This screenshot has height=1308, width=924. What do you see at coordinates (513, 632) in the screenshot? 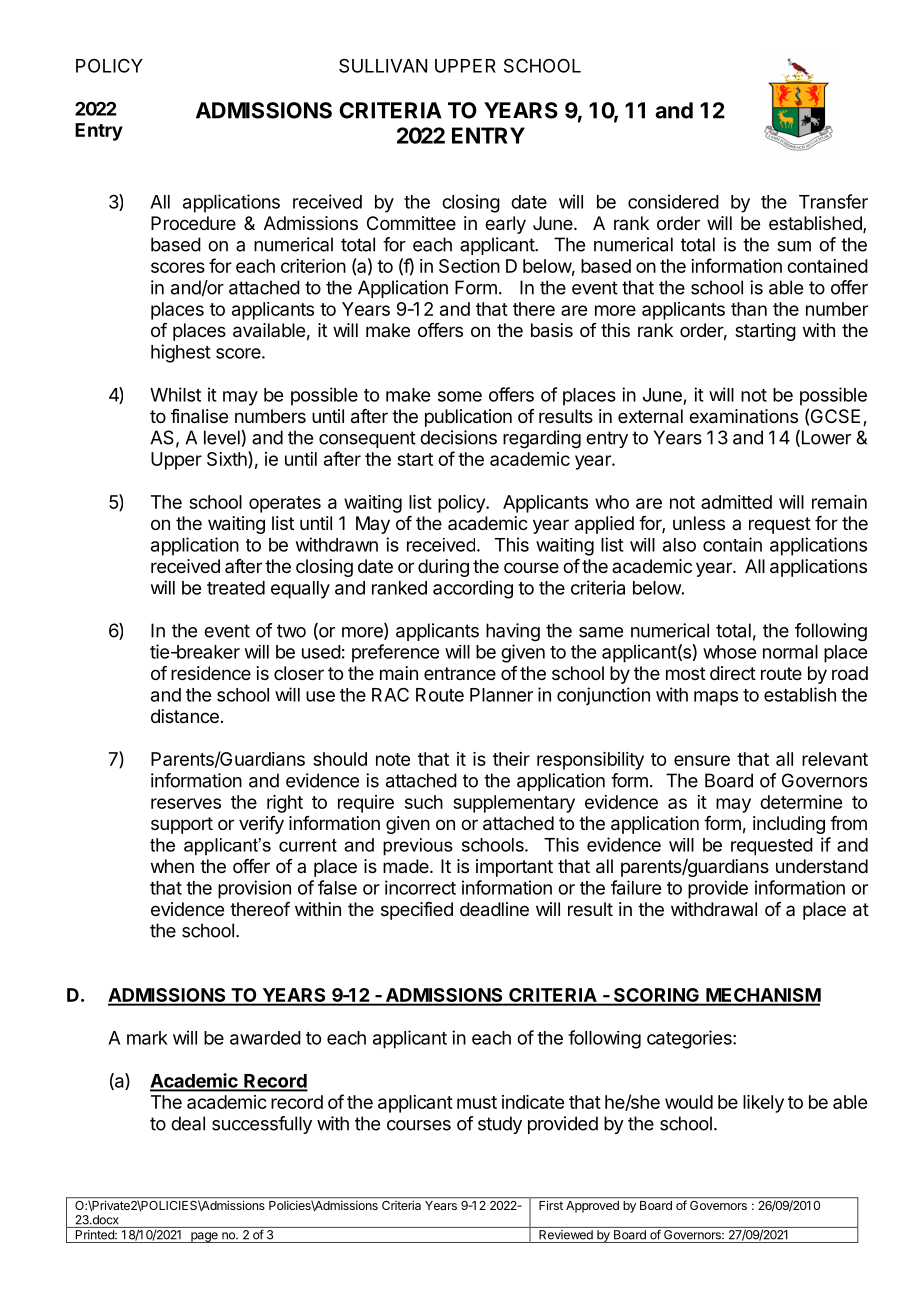
I see `having` at bounding box center [513, 632].
